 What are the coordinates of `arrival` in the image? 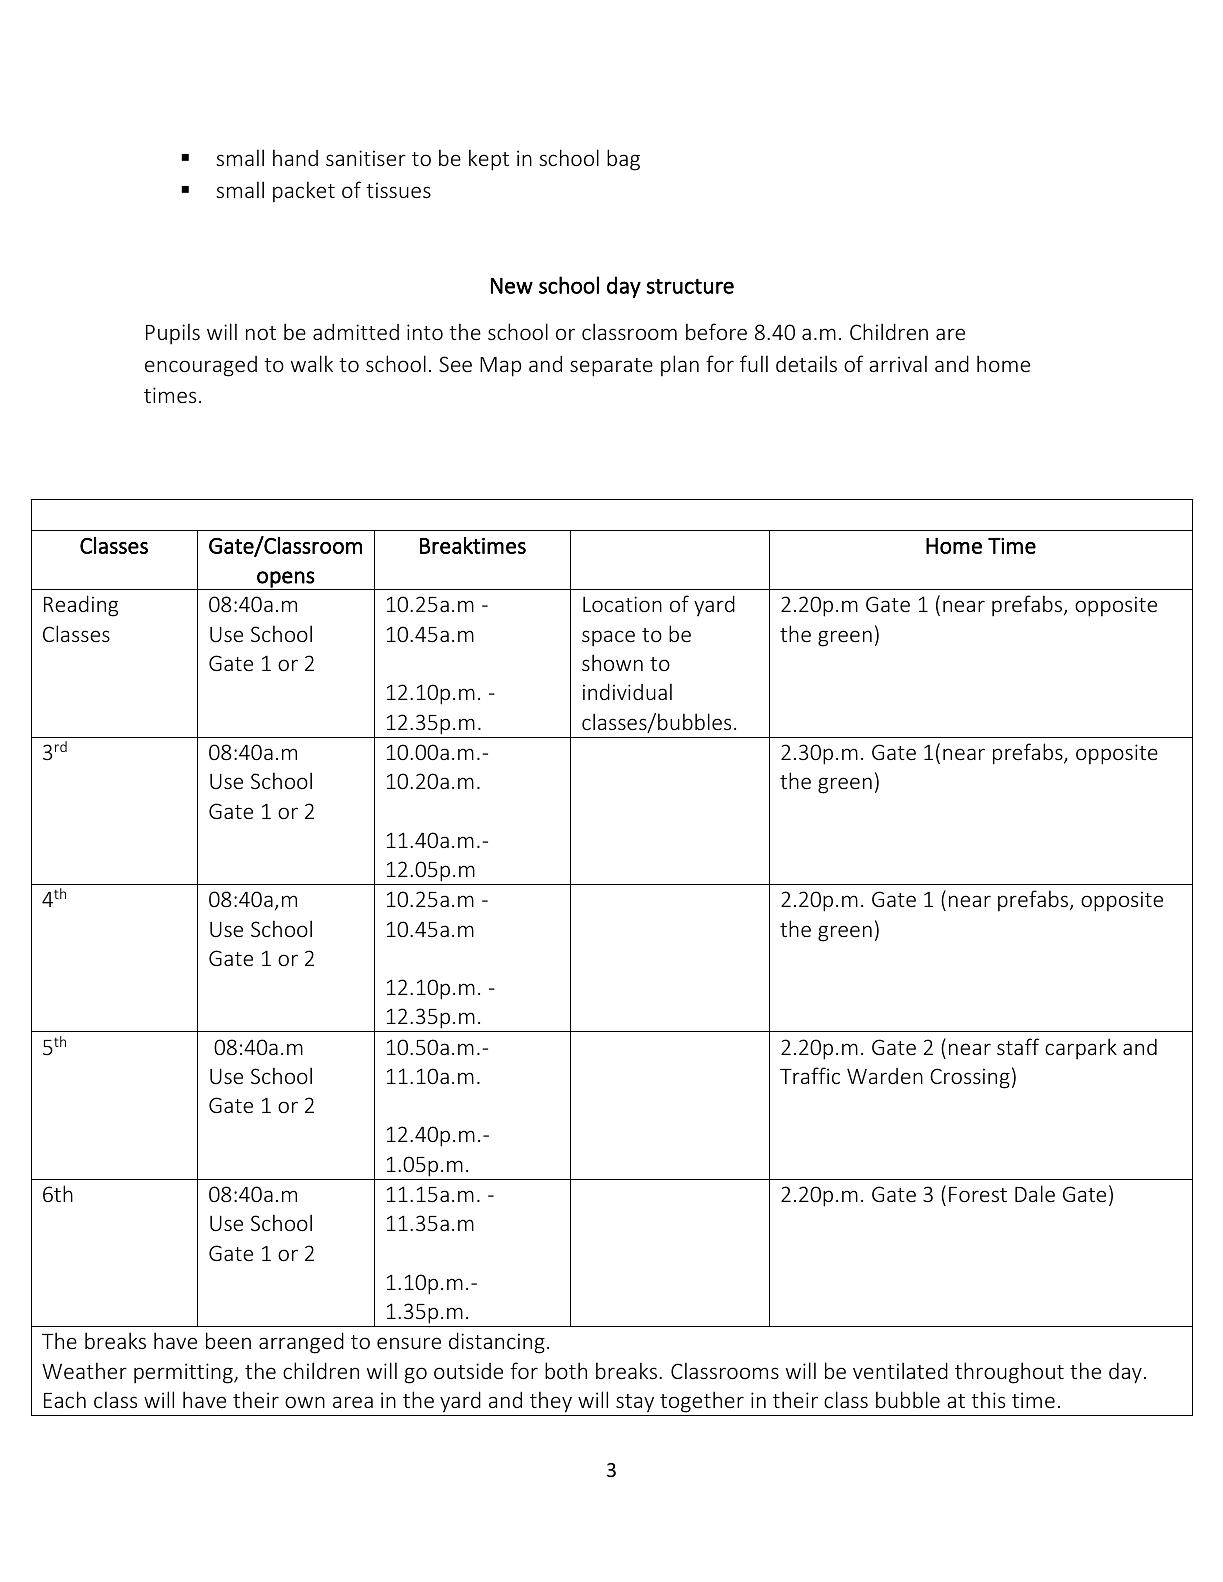 It's located at (898, 363).
